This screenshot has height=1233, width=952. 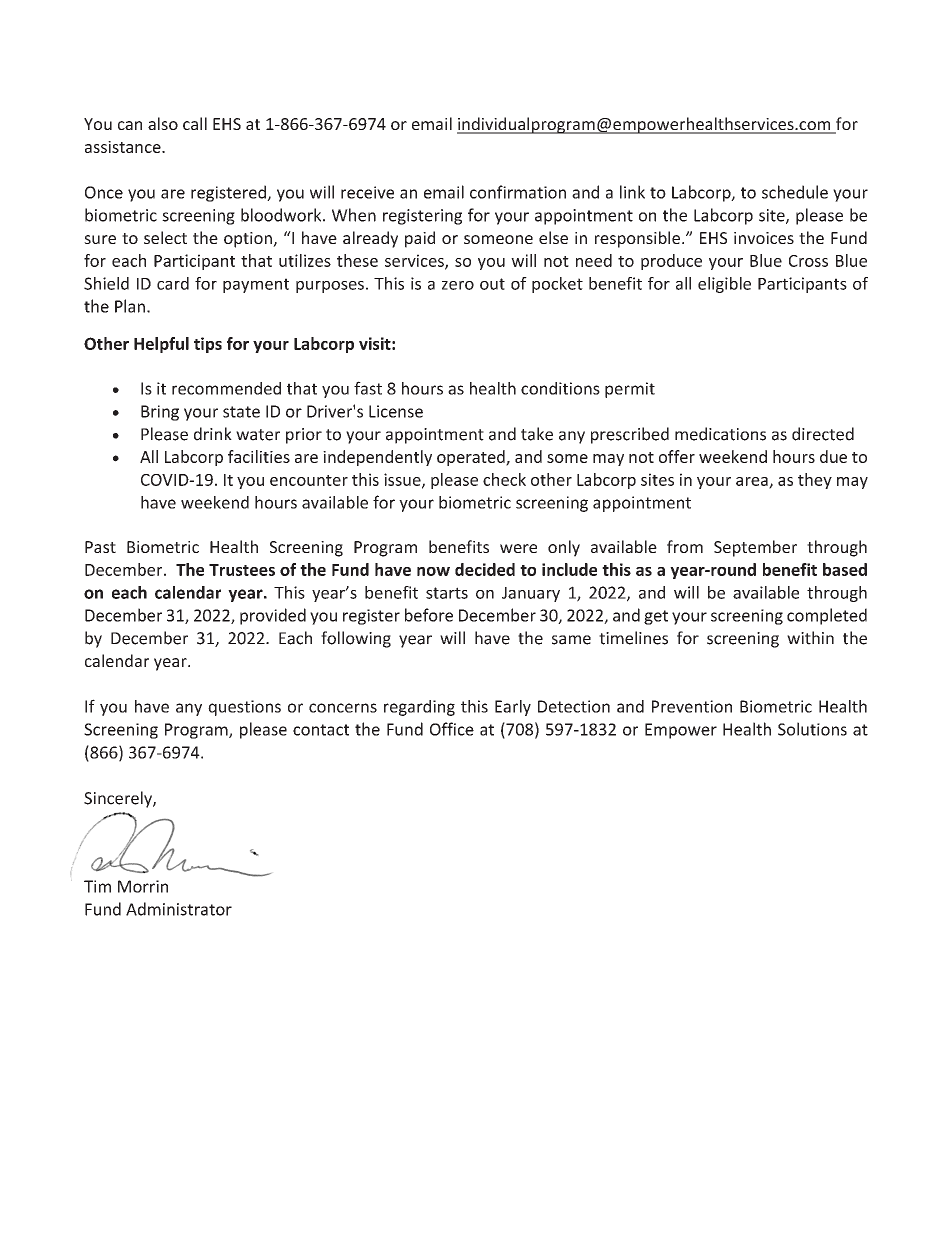 What do you see at coordinates (179, 909) in the screenshot?
I see `Administrator` at bounding box center [179, 909].
